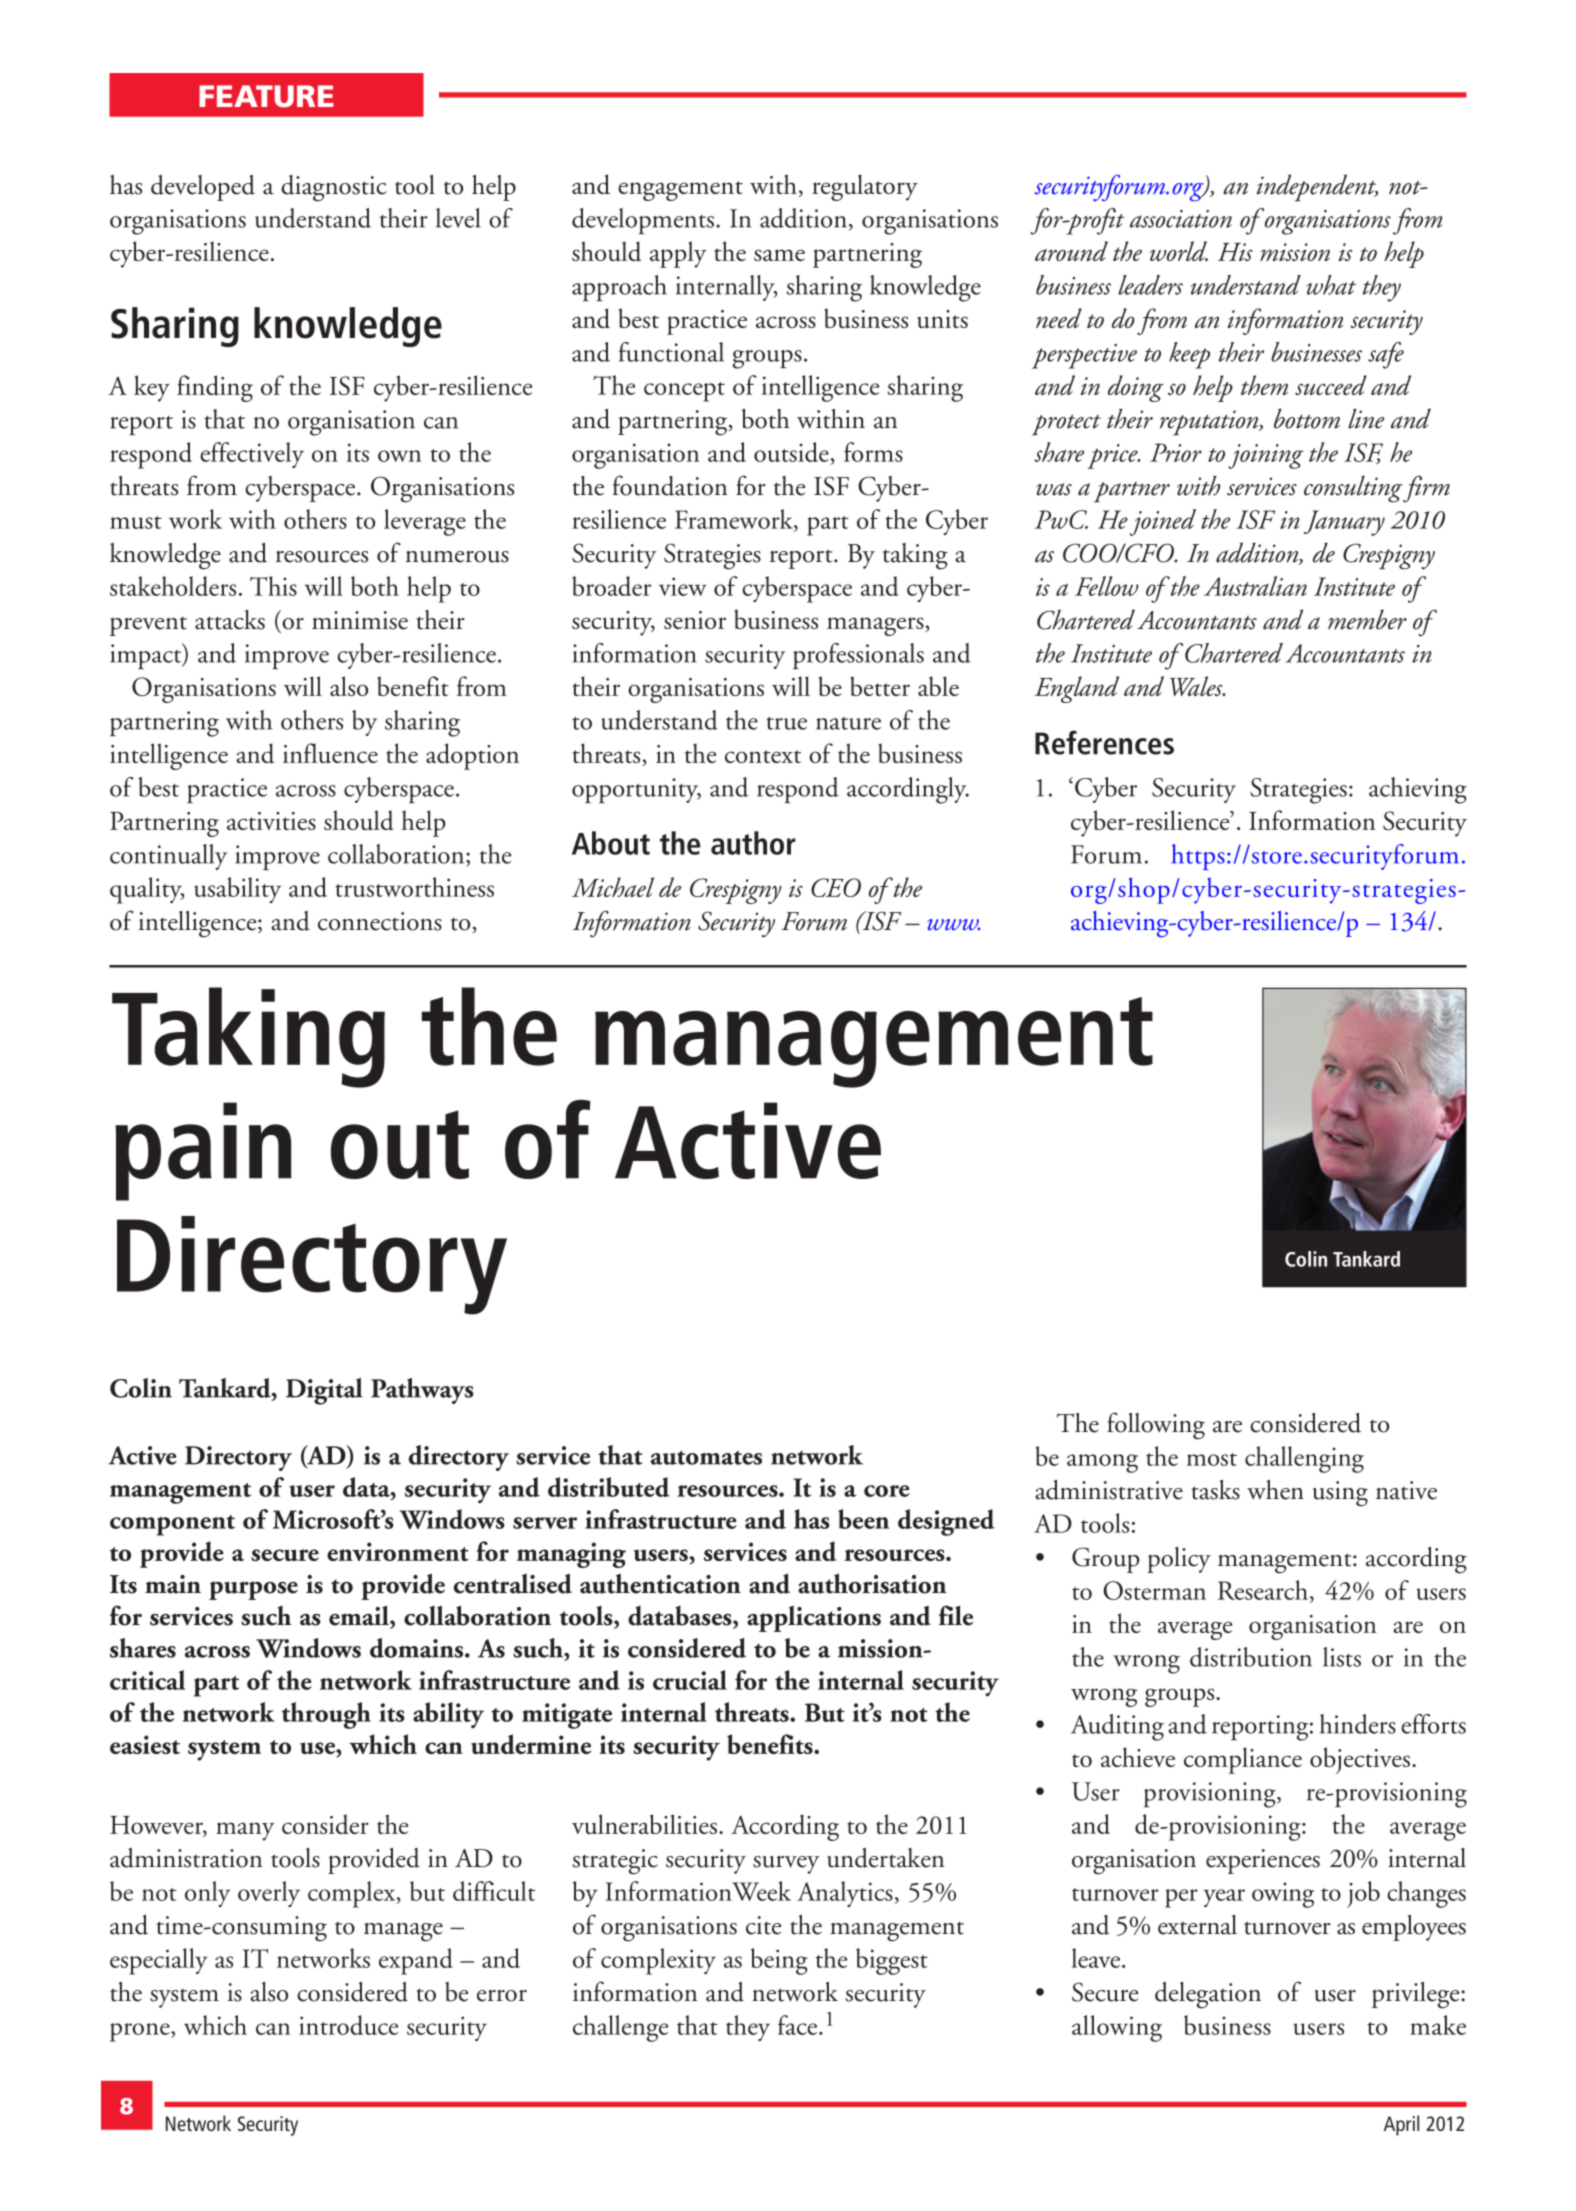 The width and height of the screenshot is (1576, 2211). What do you see at coordinates (334, 188) in the screenshot?
I see `diagnostic` at bounding box center [334, 188].
